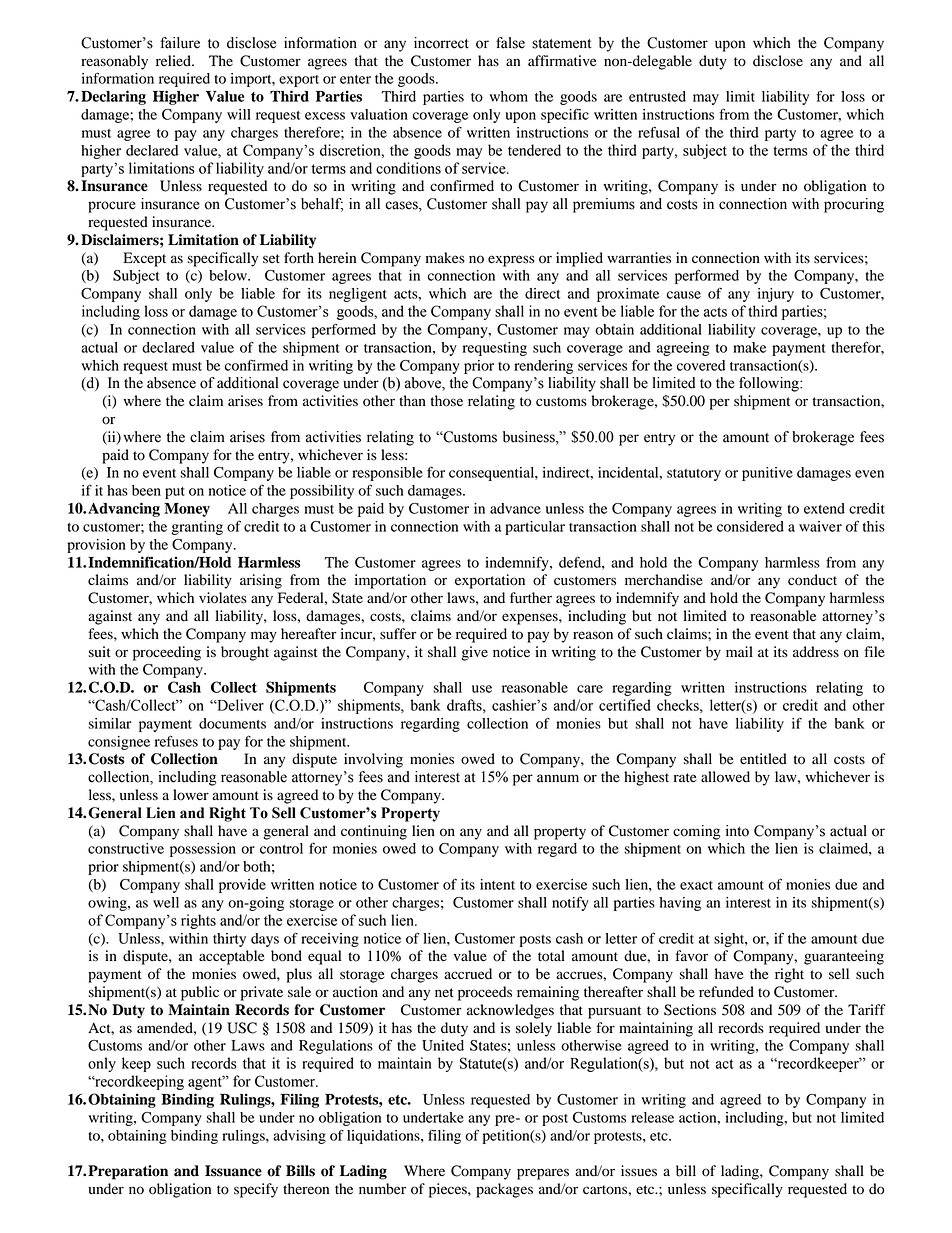 Image resolution: width=952 pixels, height=1233 pixels. What do you see at coordinates (812, 580) in the screenshot?
I see `conduct` at bounding box center [812, 580].
